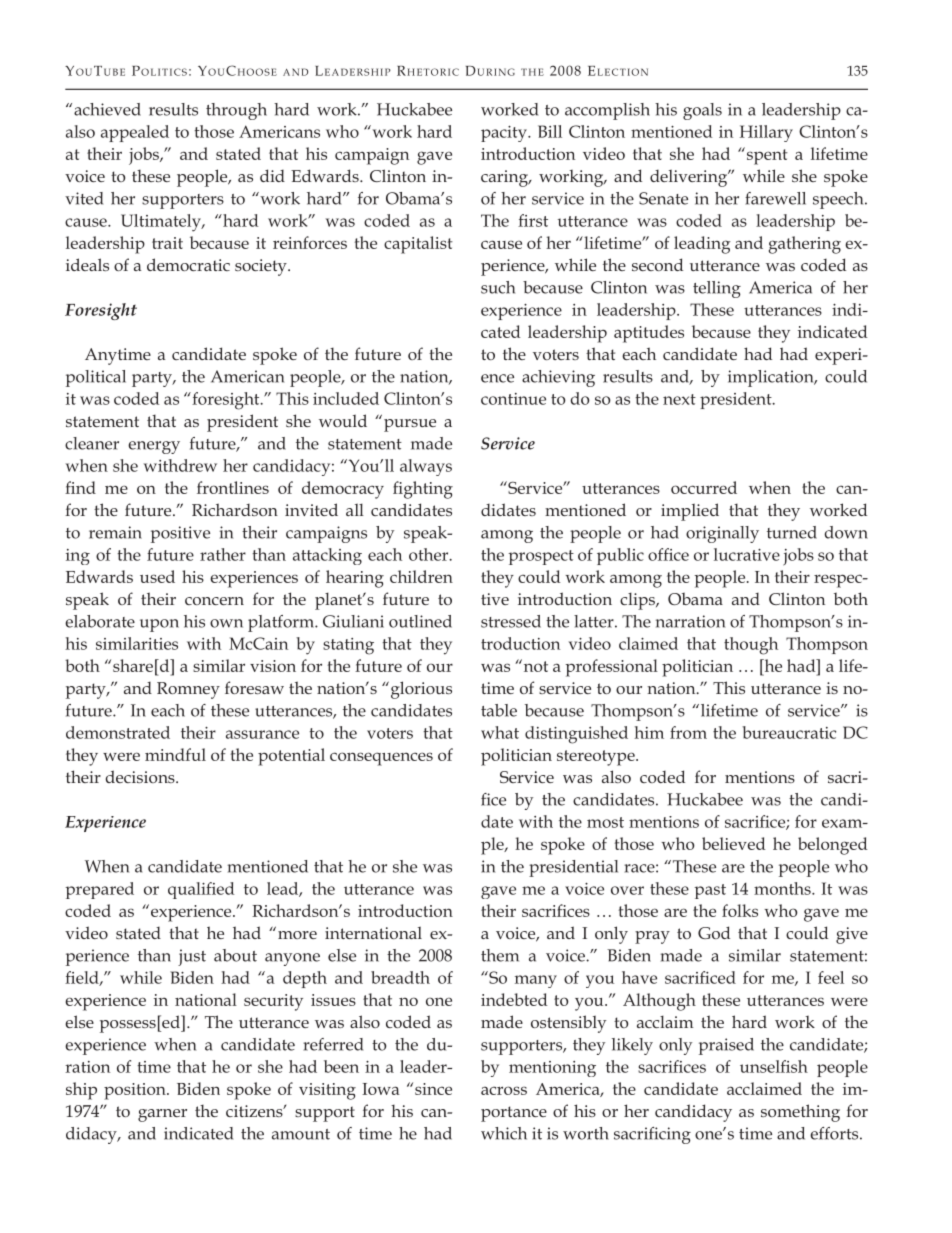 The width and height of the screenshot is (952, 1233). What do you see at coordinates (766, 133) in the screenshot?
I see `Hillary` at bounding box center [766, 133].
